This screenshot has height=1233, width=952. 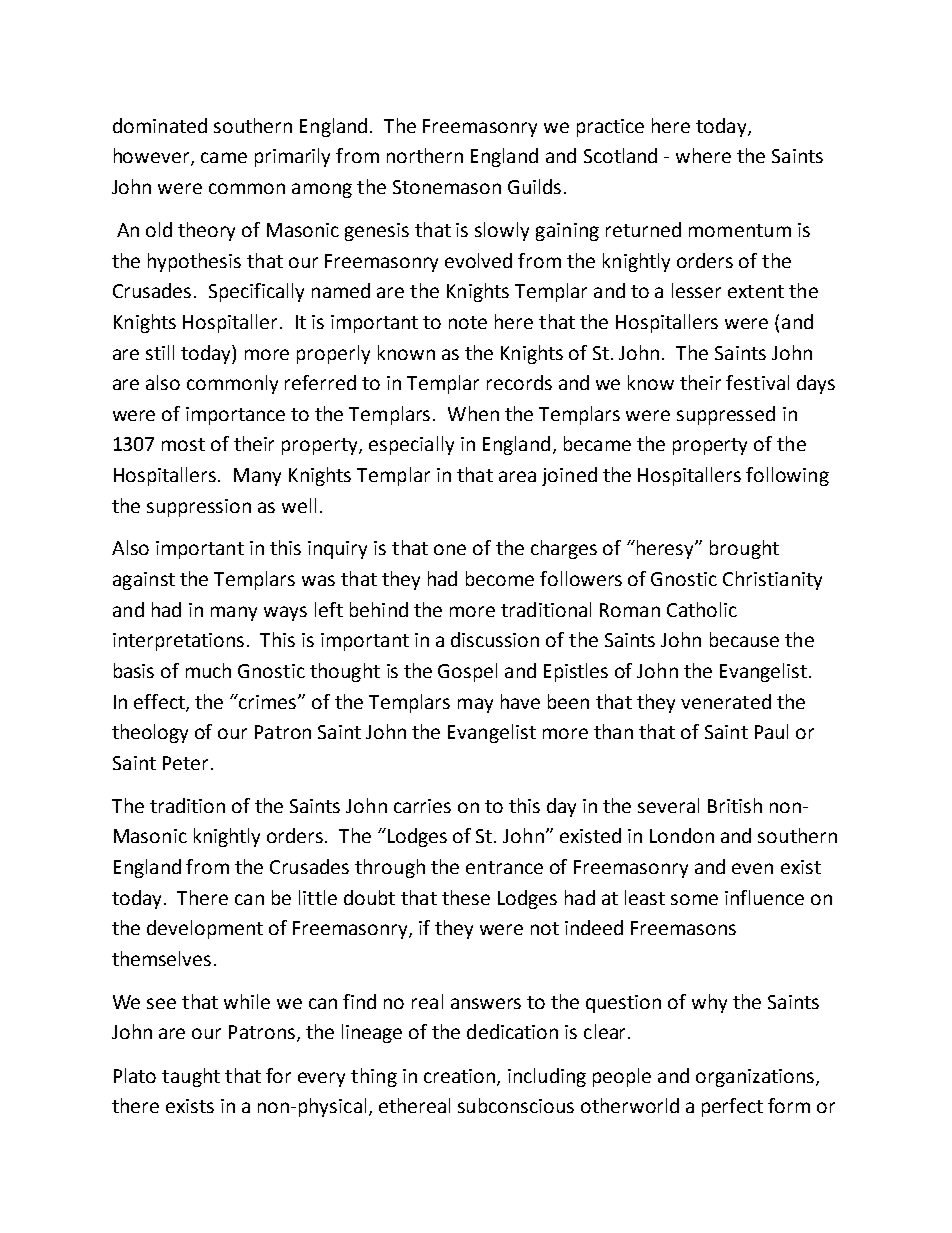 What do you see at coordinates (740, 230) in the screenshot?
I see `momentum` at bounding box center [740, 230].
